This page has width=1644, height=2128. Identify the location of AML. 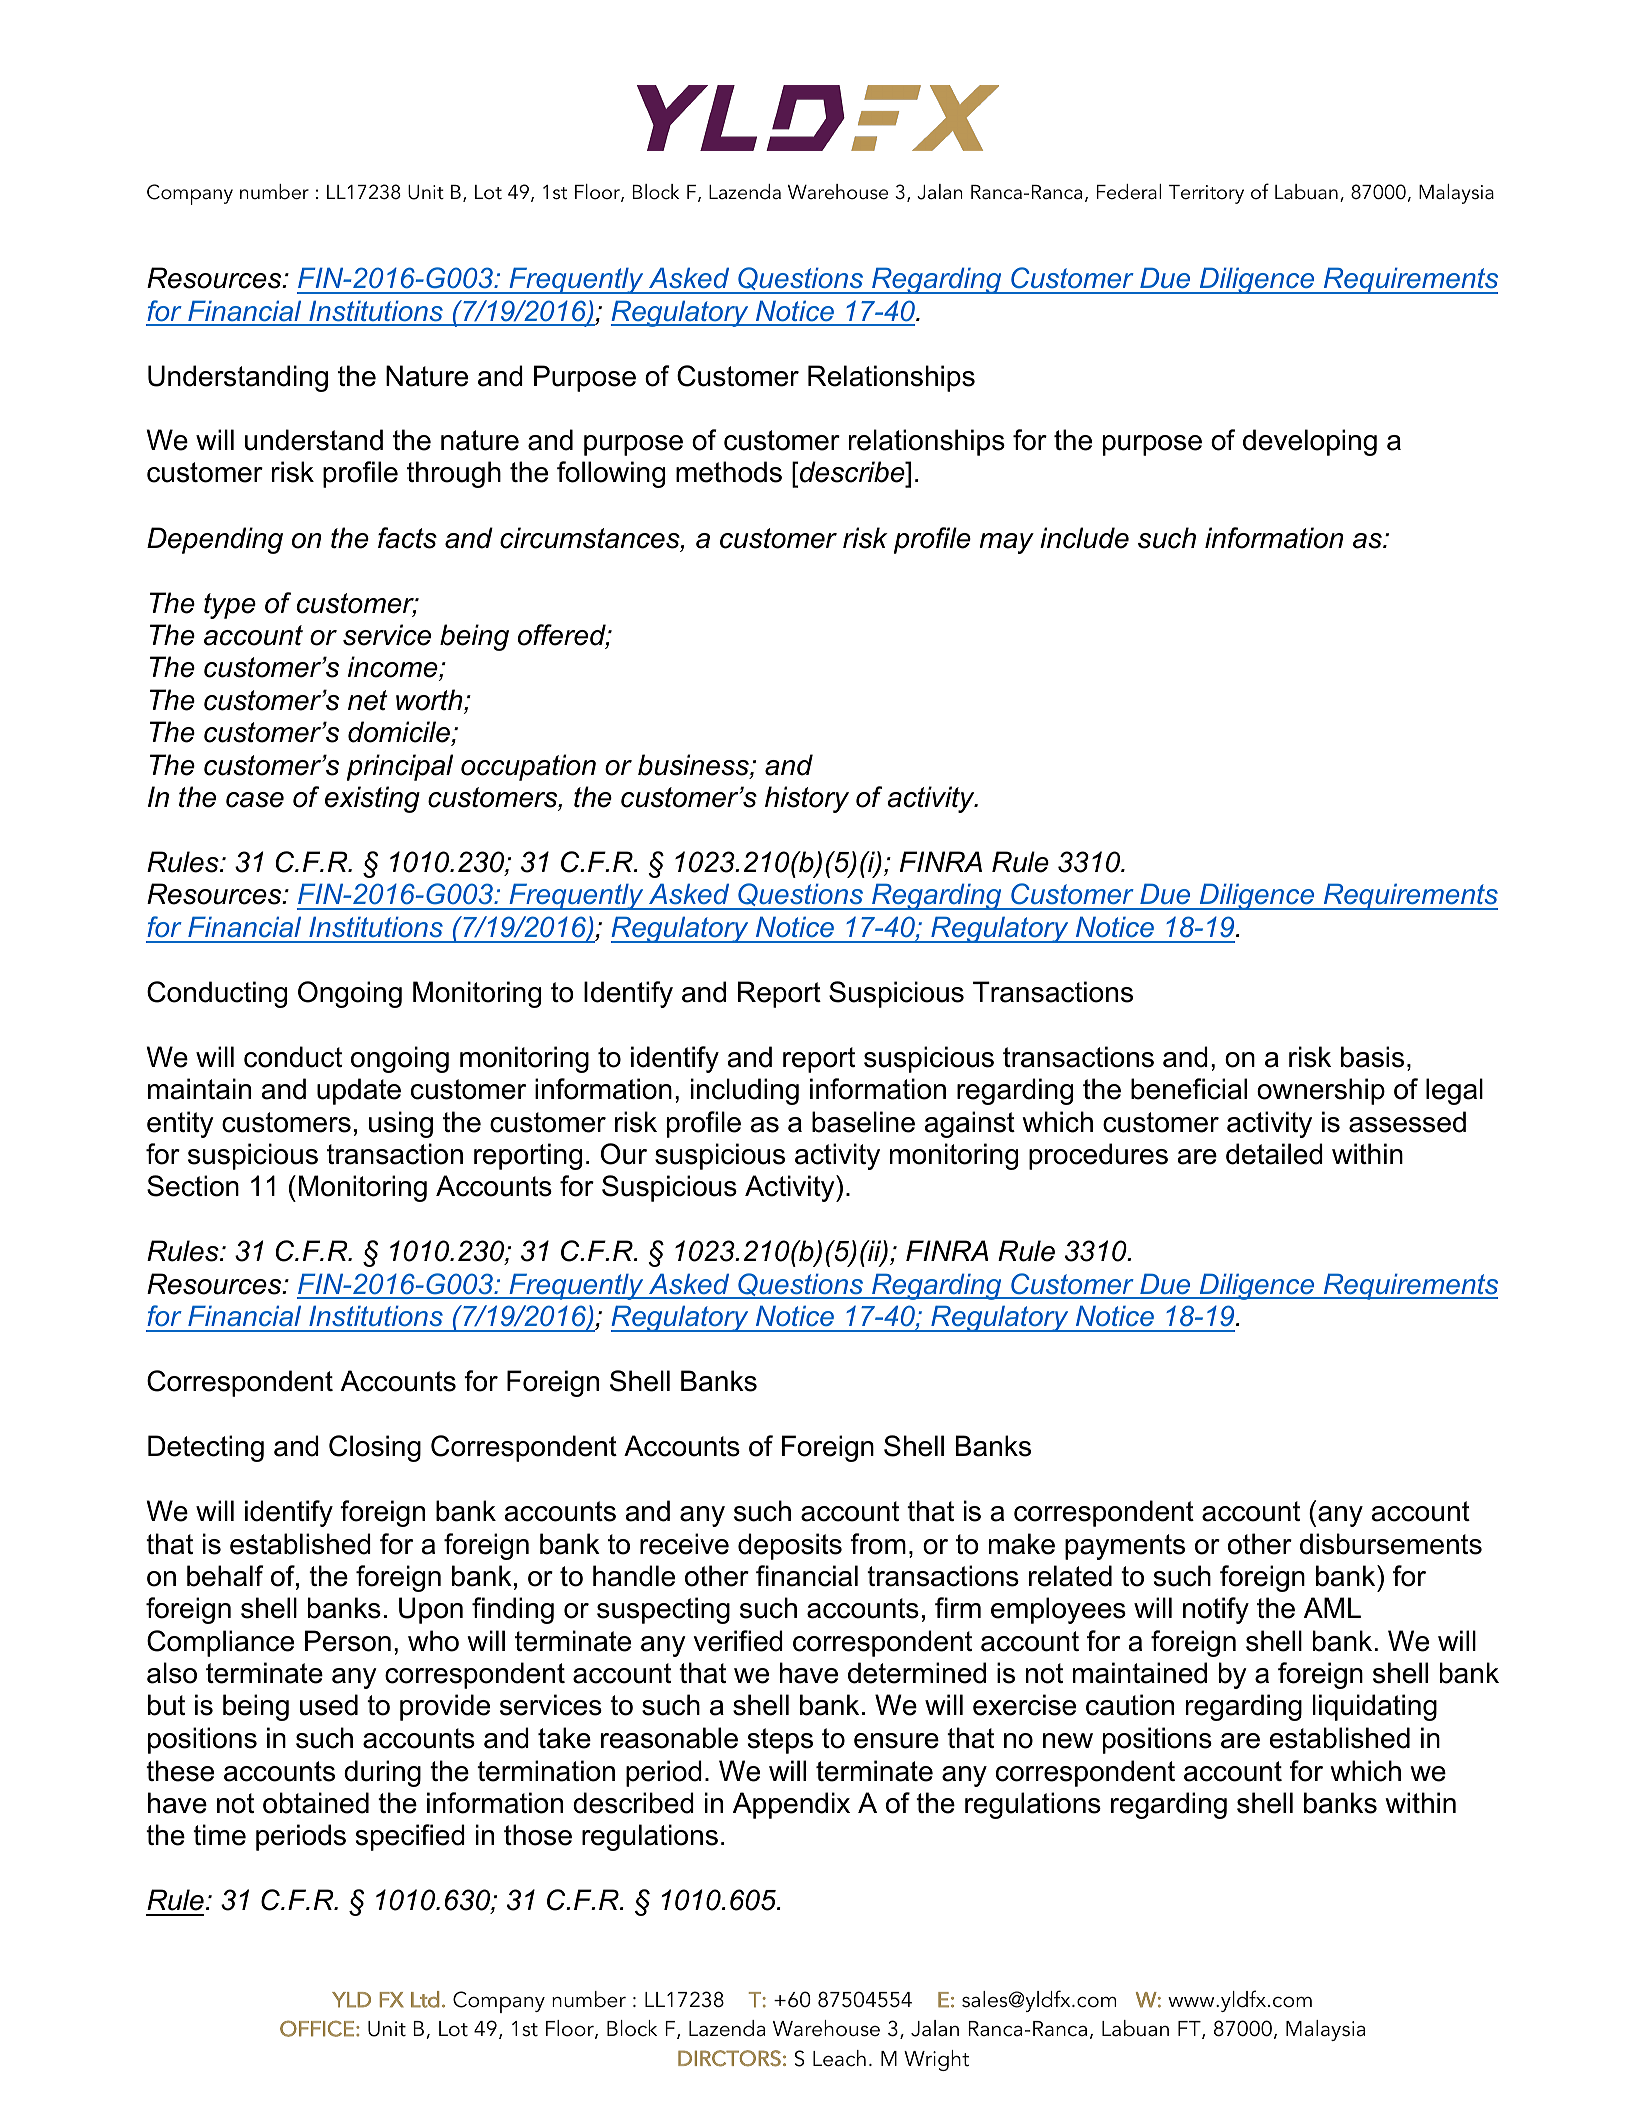
(1332, 1607).
